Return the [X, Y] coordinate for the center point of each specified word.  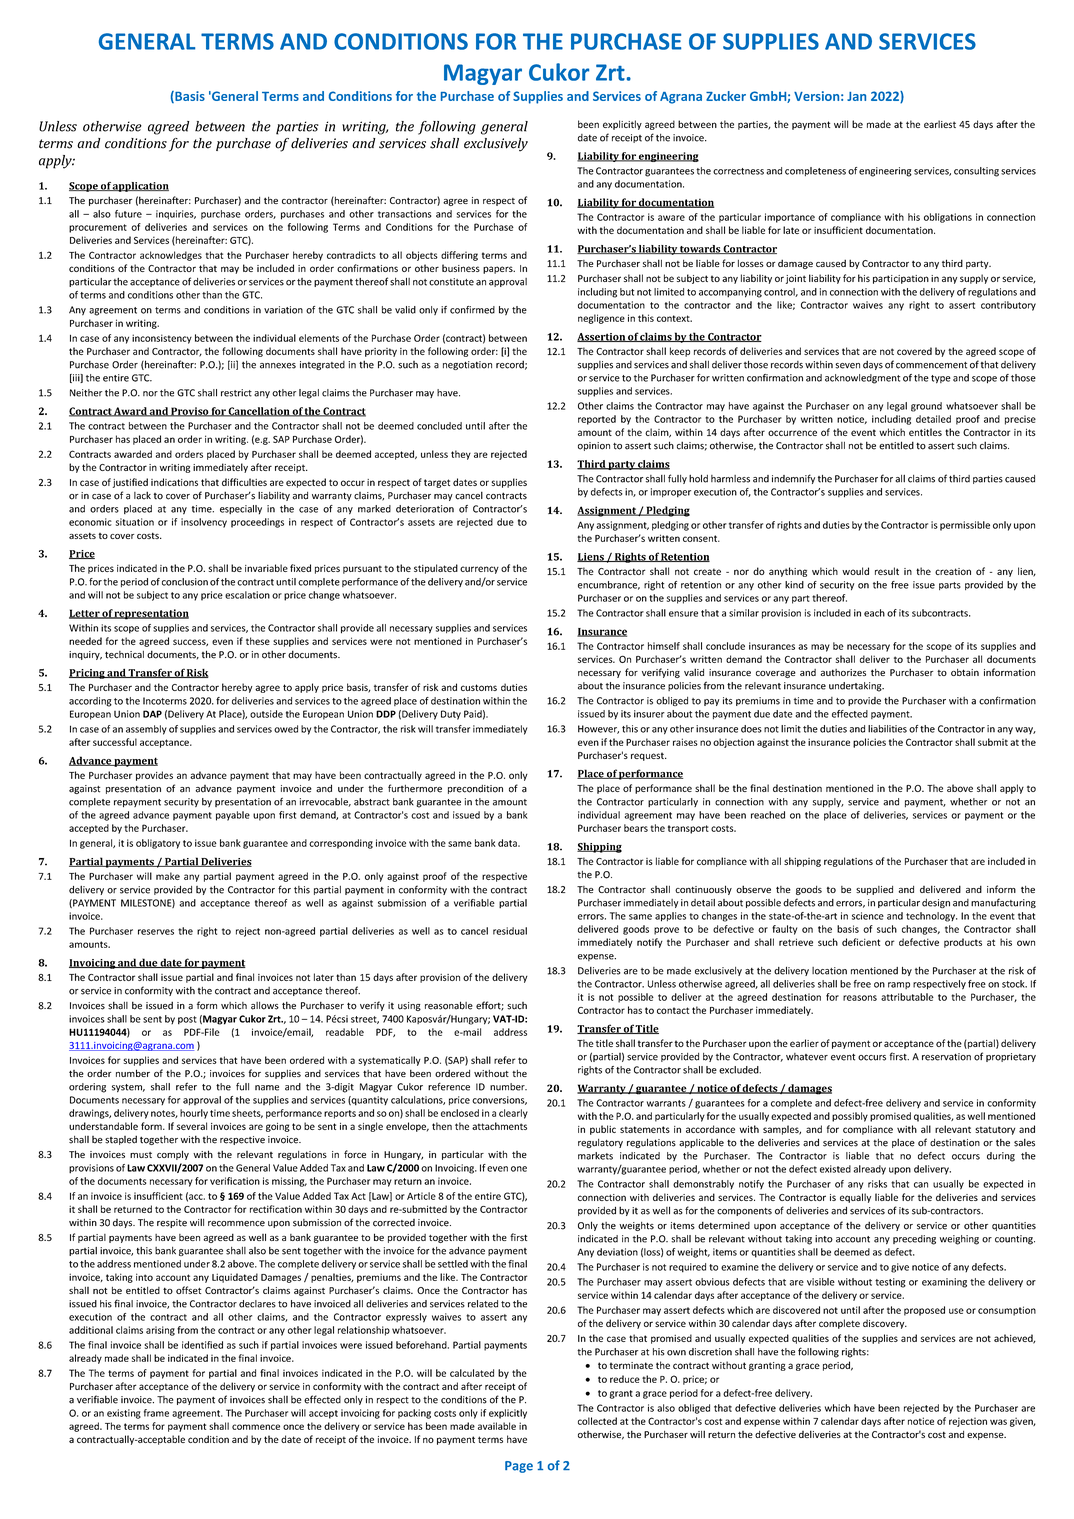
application [140, 187]
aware [671, 218]
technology [931, 917]
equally [855, 1198]
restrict [236, 393]
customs [479, 687]
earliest [940, 124]
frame [156, 1413]
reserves [156, 932]
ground [926, 407]
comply [173, 1155]
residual [510, 931]
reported [597, 420]
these [258, 641]
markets [595, 1156]
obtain [965, 672]
